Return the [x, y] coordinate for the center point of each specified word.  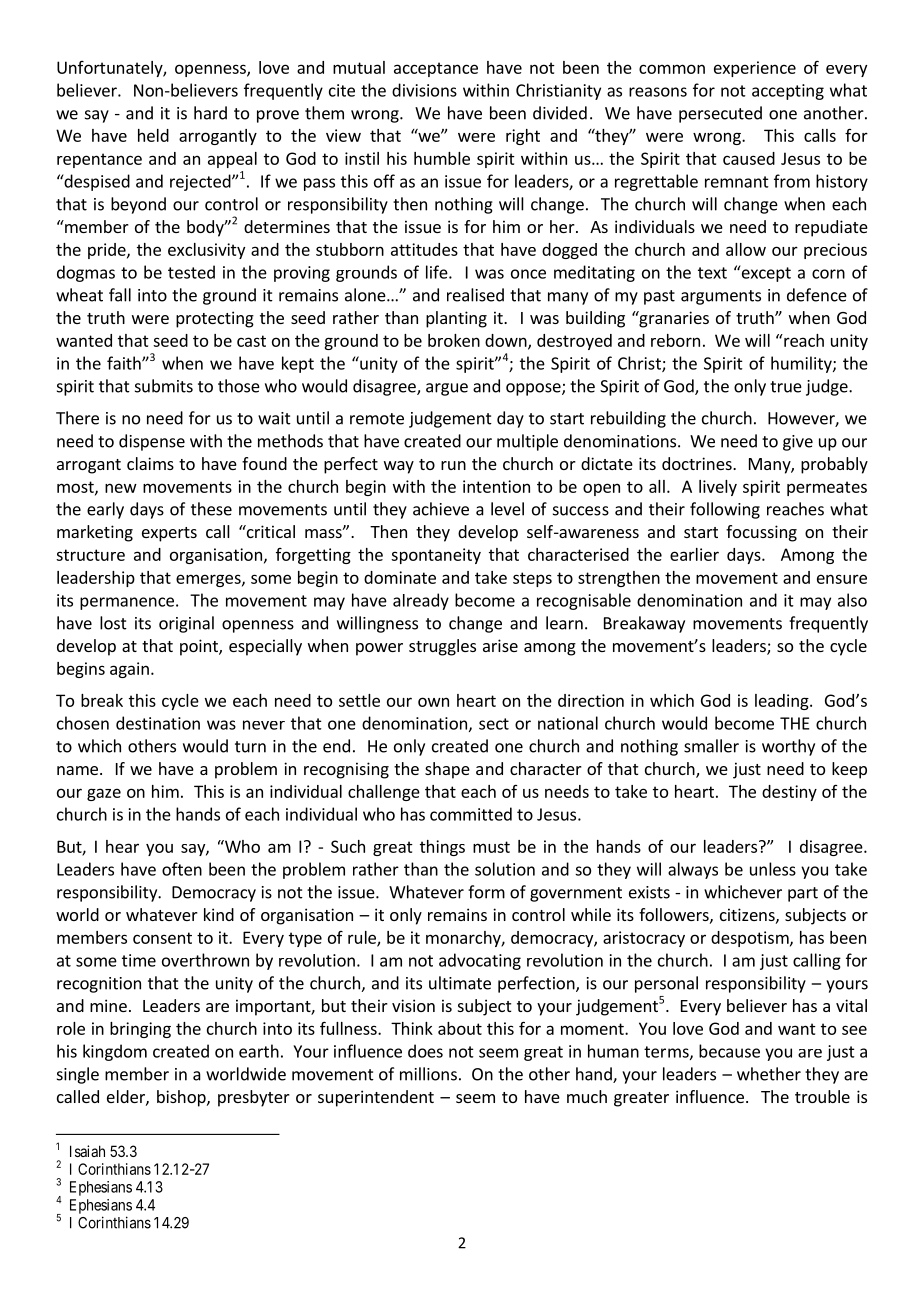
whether [769, 1074]
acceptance [436, 69]
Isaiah [87, 1151]
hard [210, 113]
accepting [788, 92]
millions [428, 1074]
